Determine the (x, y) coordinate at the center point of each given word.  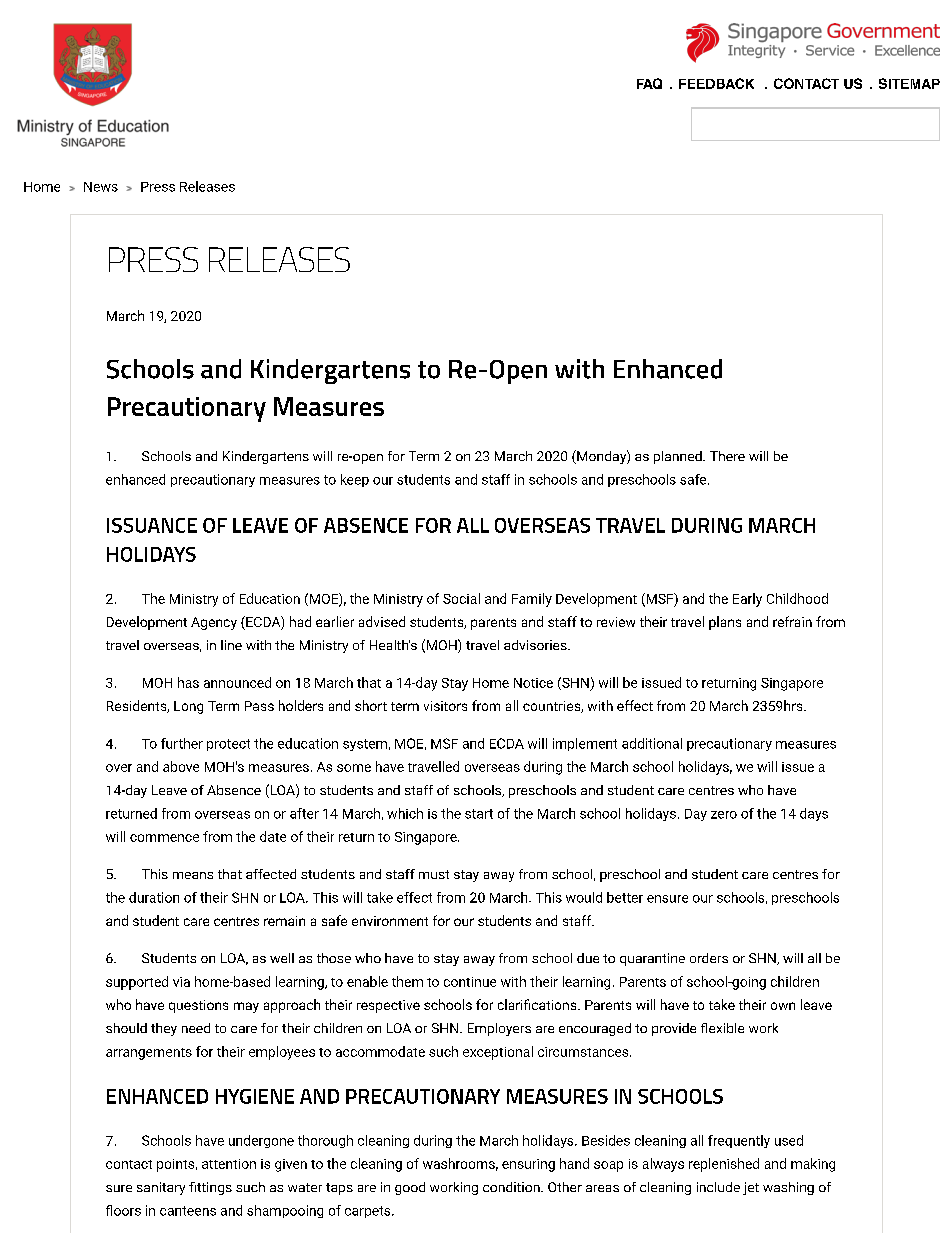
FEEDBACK (716, 83)
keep (355, 480)
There (727, 456)
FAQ (649, 83)
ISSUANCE (152, 525)
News (101, 187)
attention (229, 1164)
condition (512, 1187)
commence (164, 838)
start (479, 814)
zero (724, 815)
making (813, 1165)
